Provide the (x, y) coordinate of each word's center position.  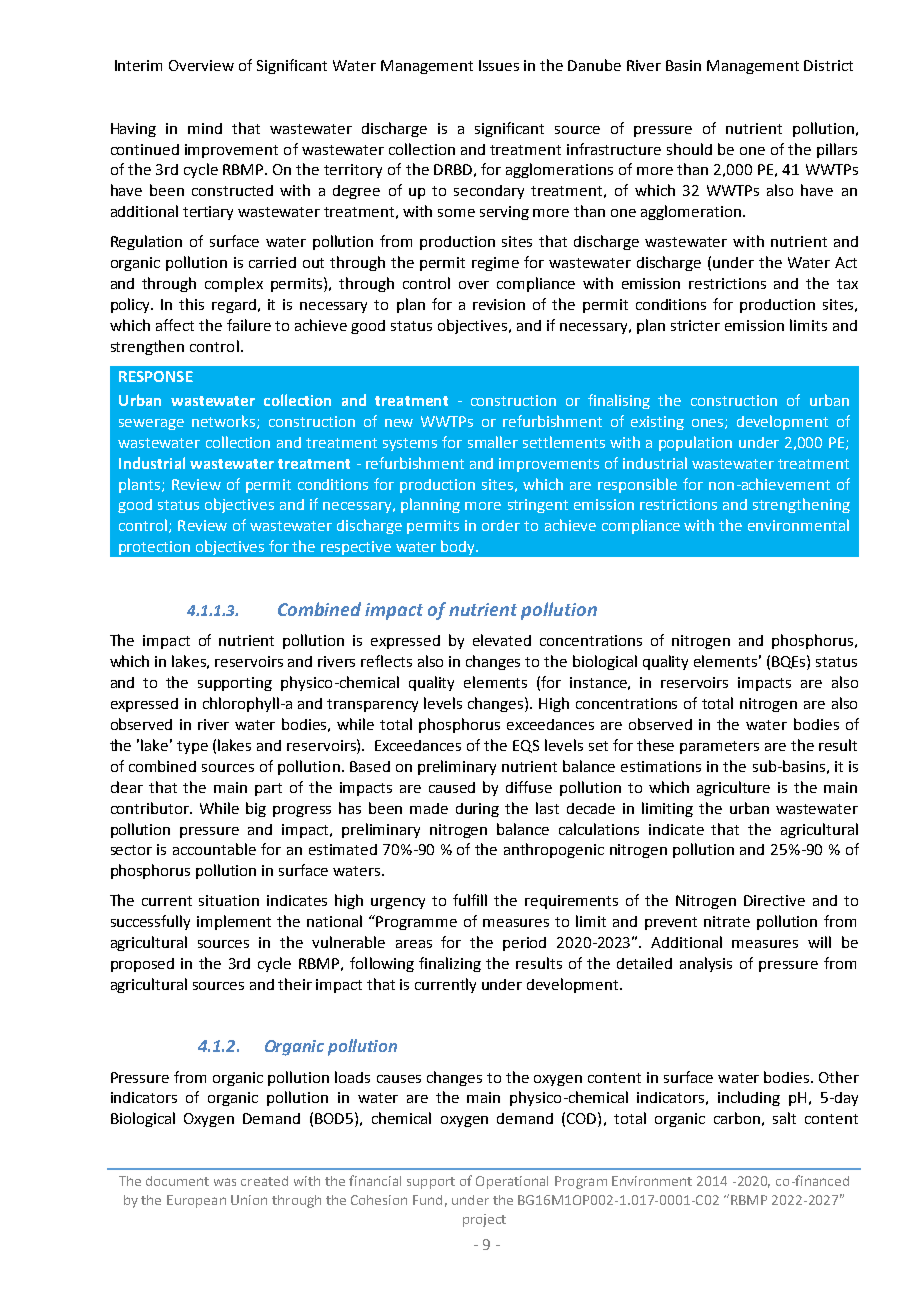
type (192, 747)
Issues (499, 65)
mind (205, 128)
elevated (502, 640)
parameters (719, 747)
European (196, 1201)
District (828, 65)
